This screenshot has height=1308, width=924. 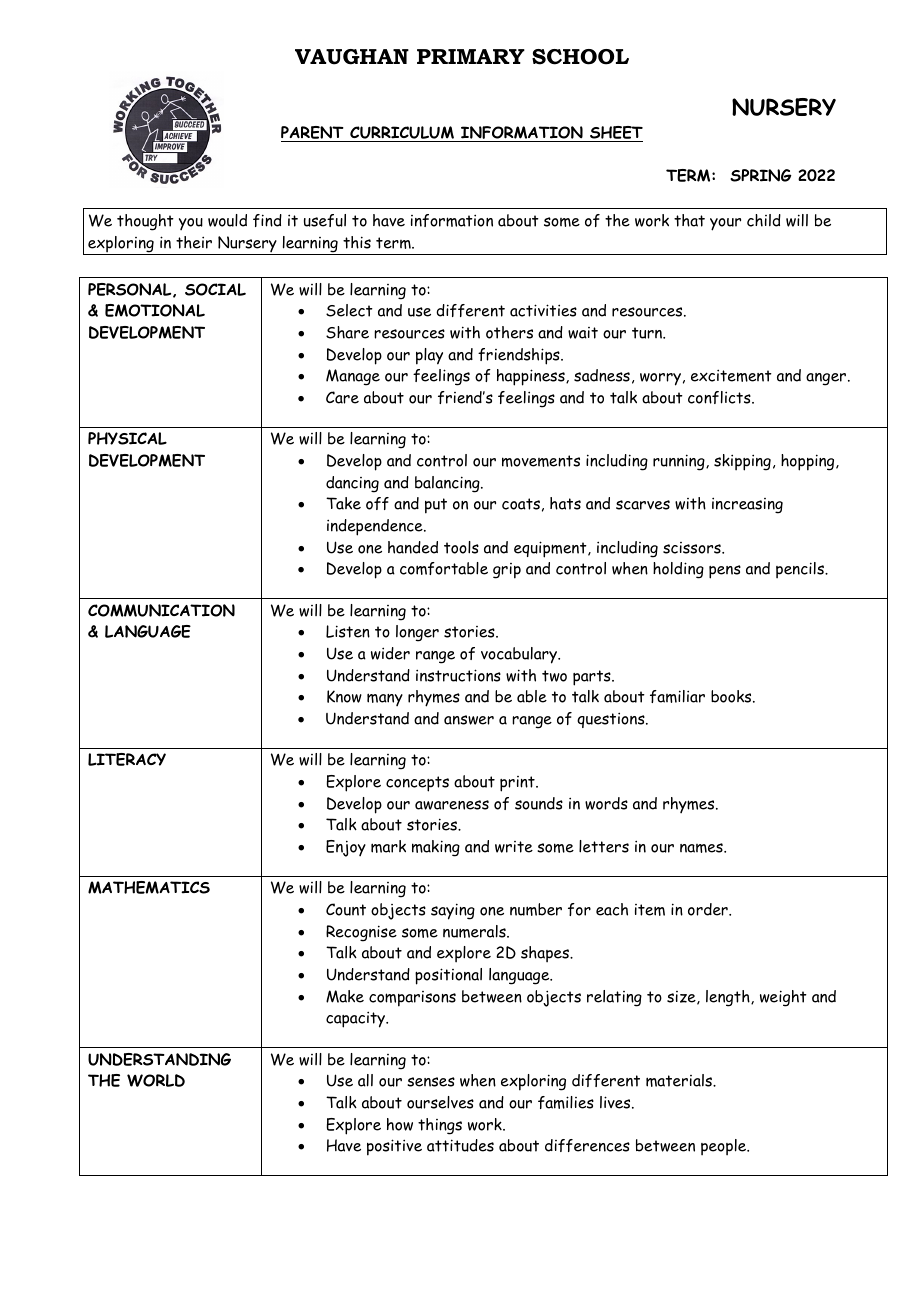 What do you see at coordinates (761, 175) in the screenshot?
I see `SPRING` at bounding box center [761, 175].
